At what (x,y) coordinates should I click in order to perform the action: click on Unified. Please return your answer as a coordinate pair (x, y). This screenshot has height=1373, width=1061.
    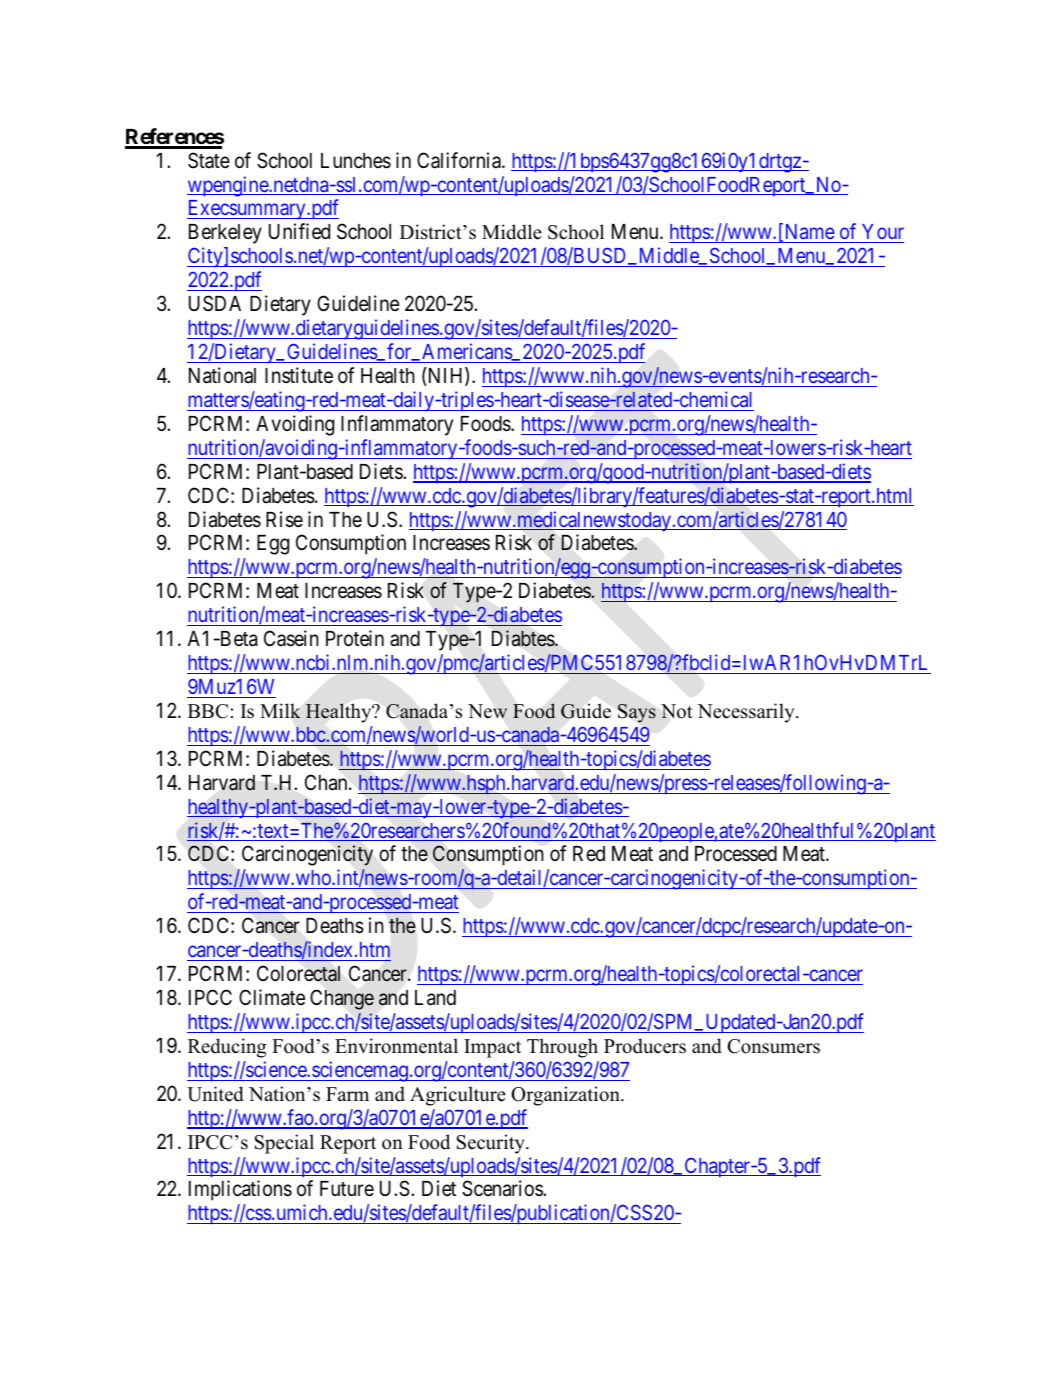
    Looking at the image, I should click on (299, 231).
